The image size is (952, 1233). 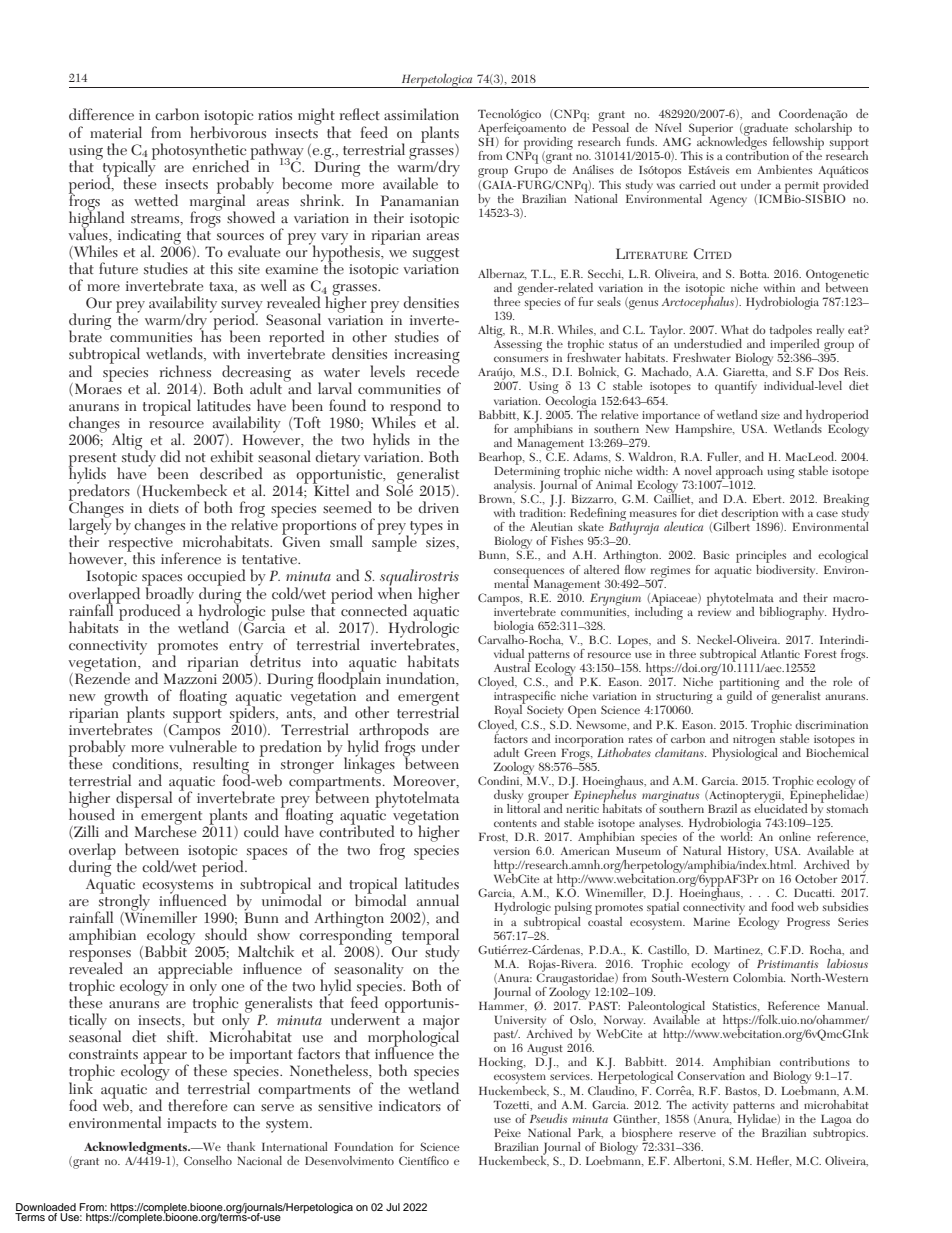 What do you see at coordinates (736, 387) in the screenshot?
I see `quantify` at bounding box center [736, 387].
